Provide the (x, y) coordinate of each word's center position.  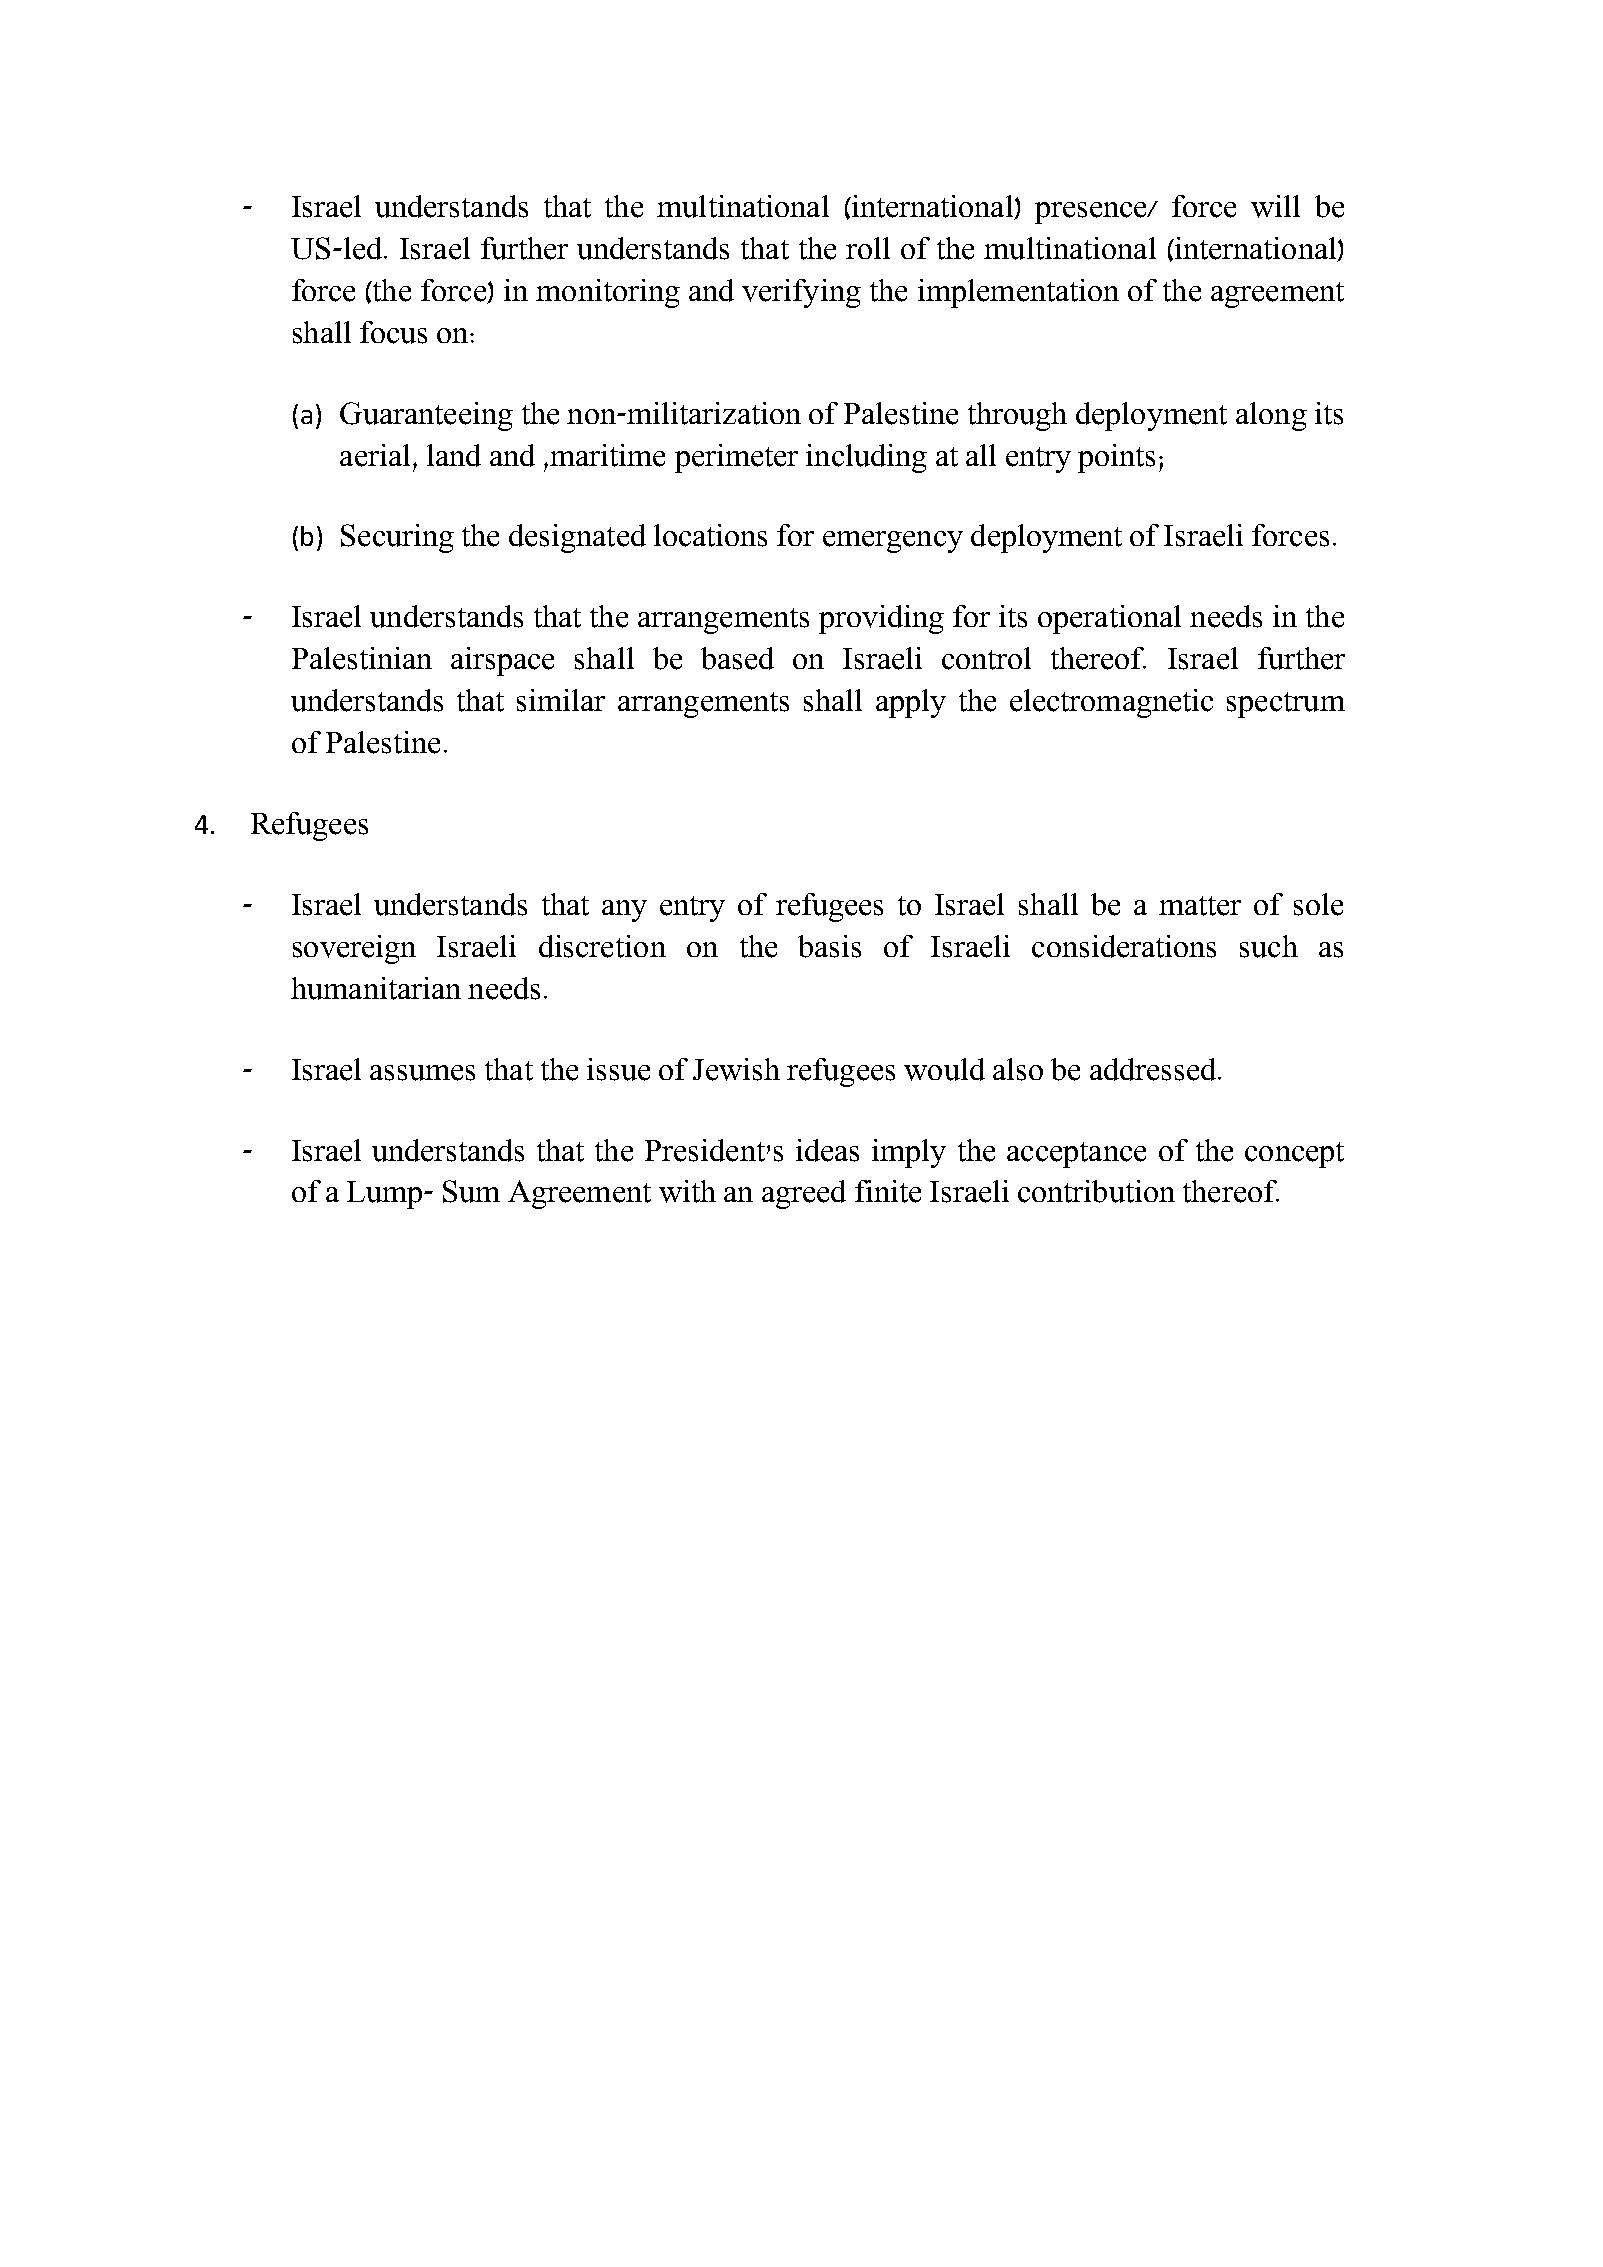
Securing (397, 538)
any (624, 911)
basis (829, 946)
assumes (422, 1073)
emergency (893, 542)
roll (868, 248)
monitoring (608, 293)
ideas (827, 1150)
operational (1109, 619)
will (1275, 206)
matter (1200, 906)
